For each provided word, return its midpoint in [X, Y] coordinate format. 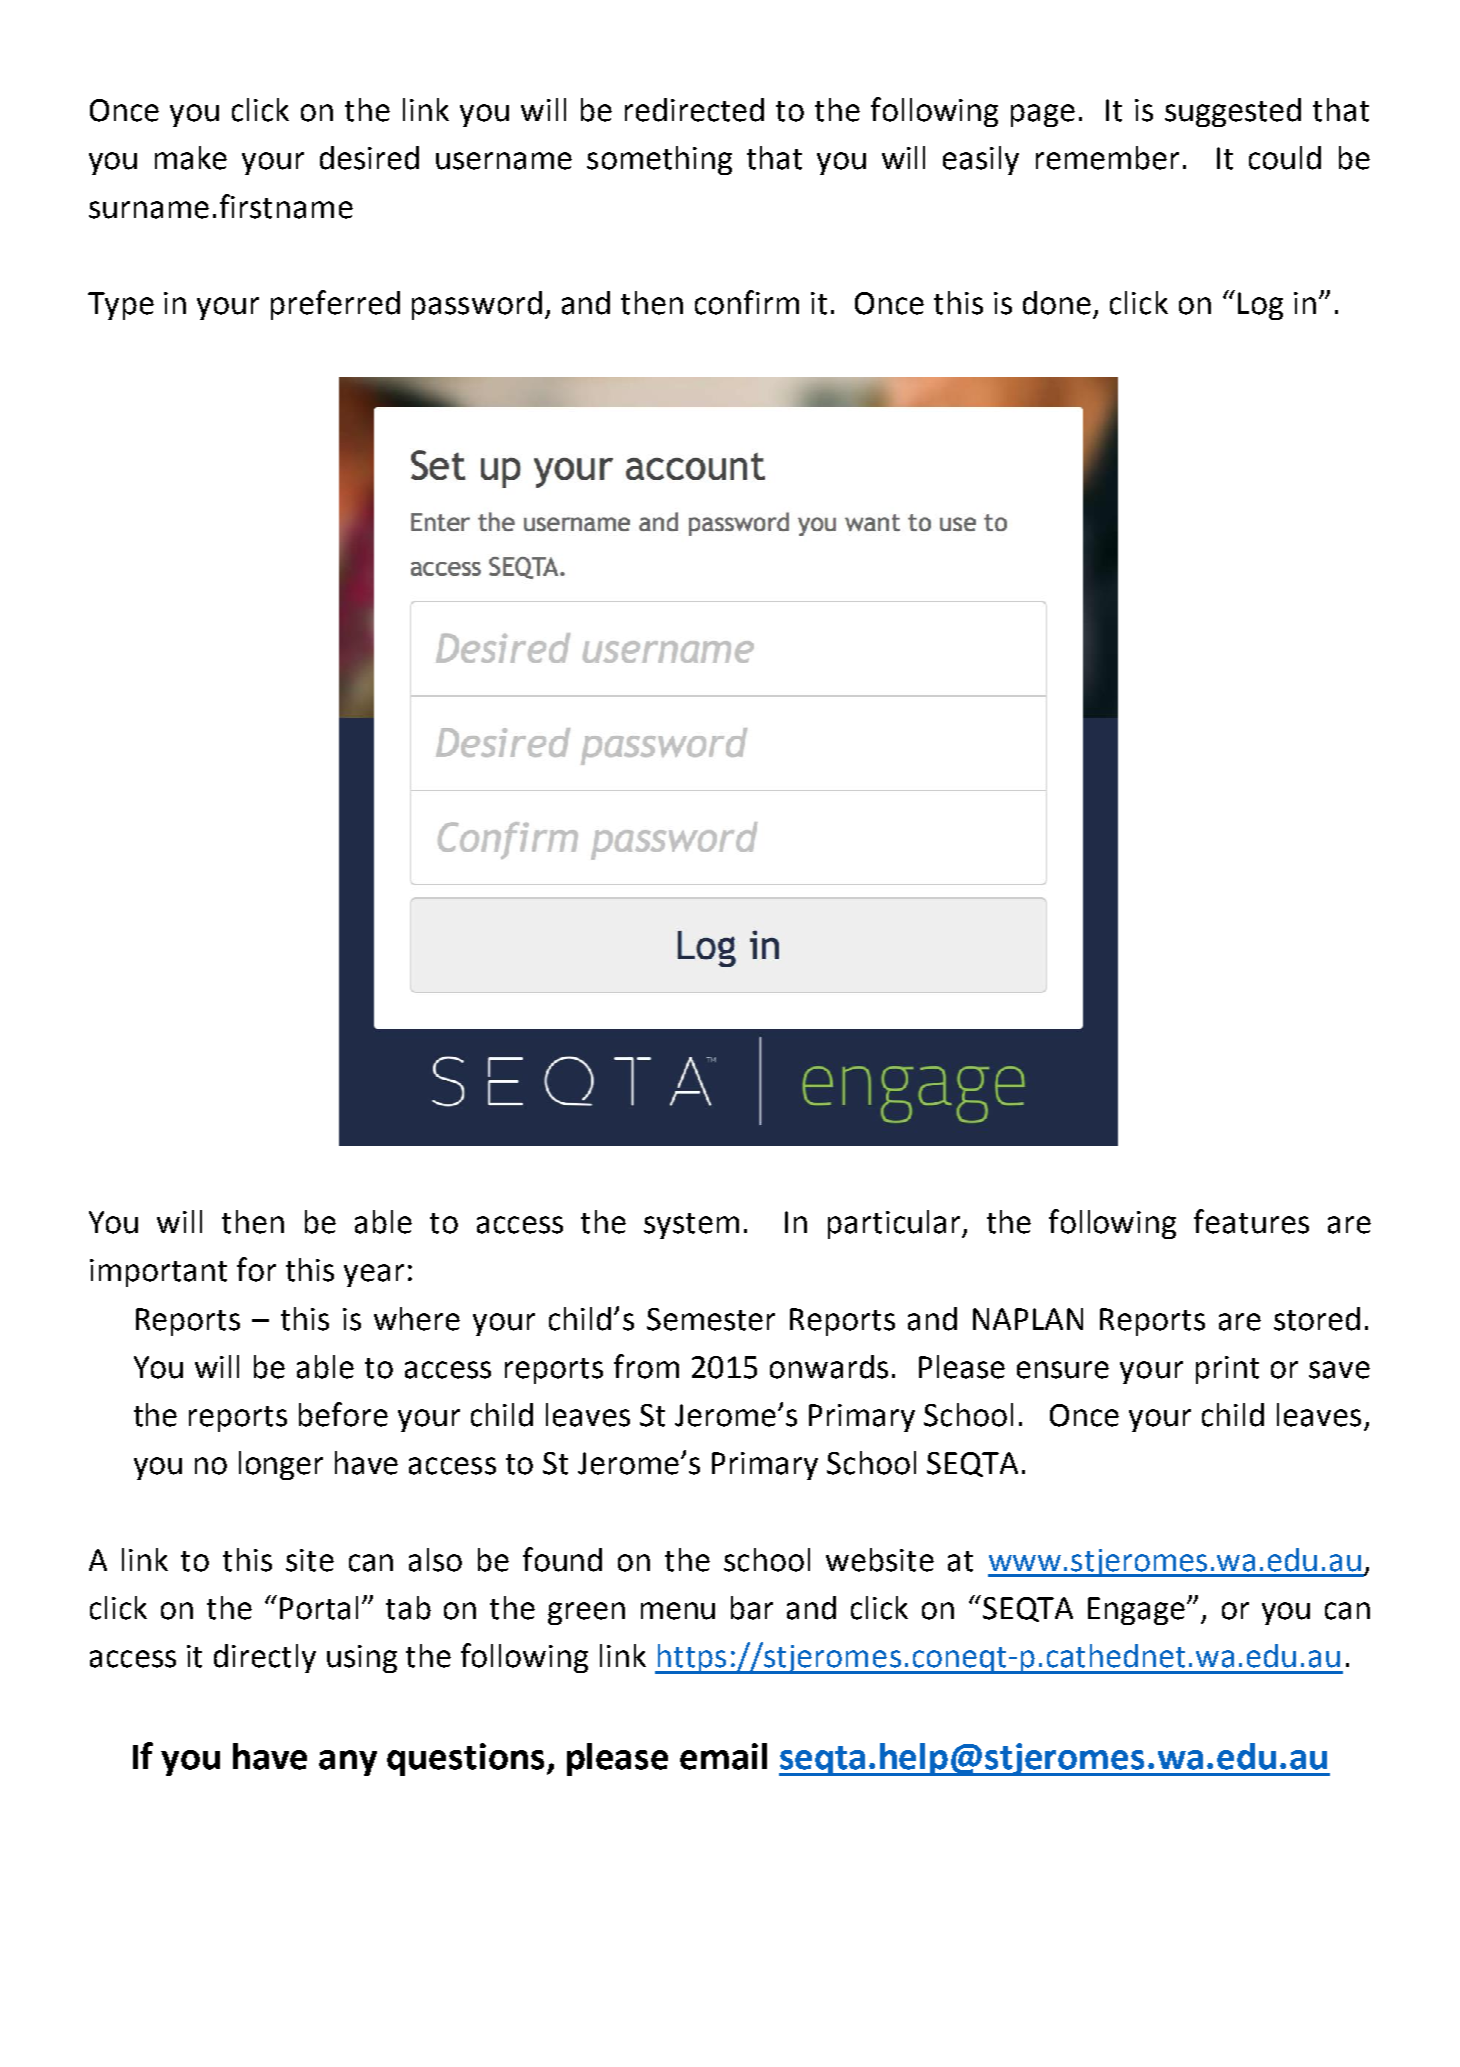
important [158, 1273]
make [191, 158]
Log [1260, 306]
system [691, 1226]
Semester [711, 1319]
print [1227, 1370]
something [659, 160]
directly [265, 1658]
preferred [335, 305]
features [1251, 1221]
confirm [747, 302]
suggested [1233, 112]
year [374, 1275]
